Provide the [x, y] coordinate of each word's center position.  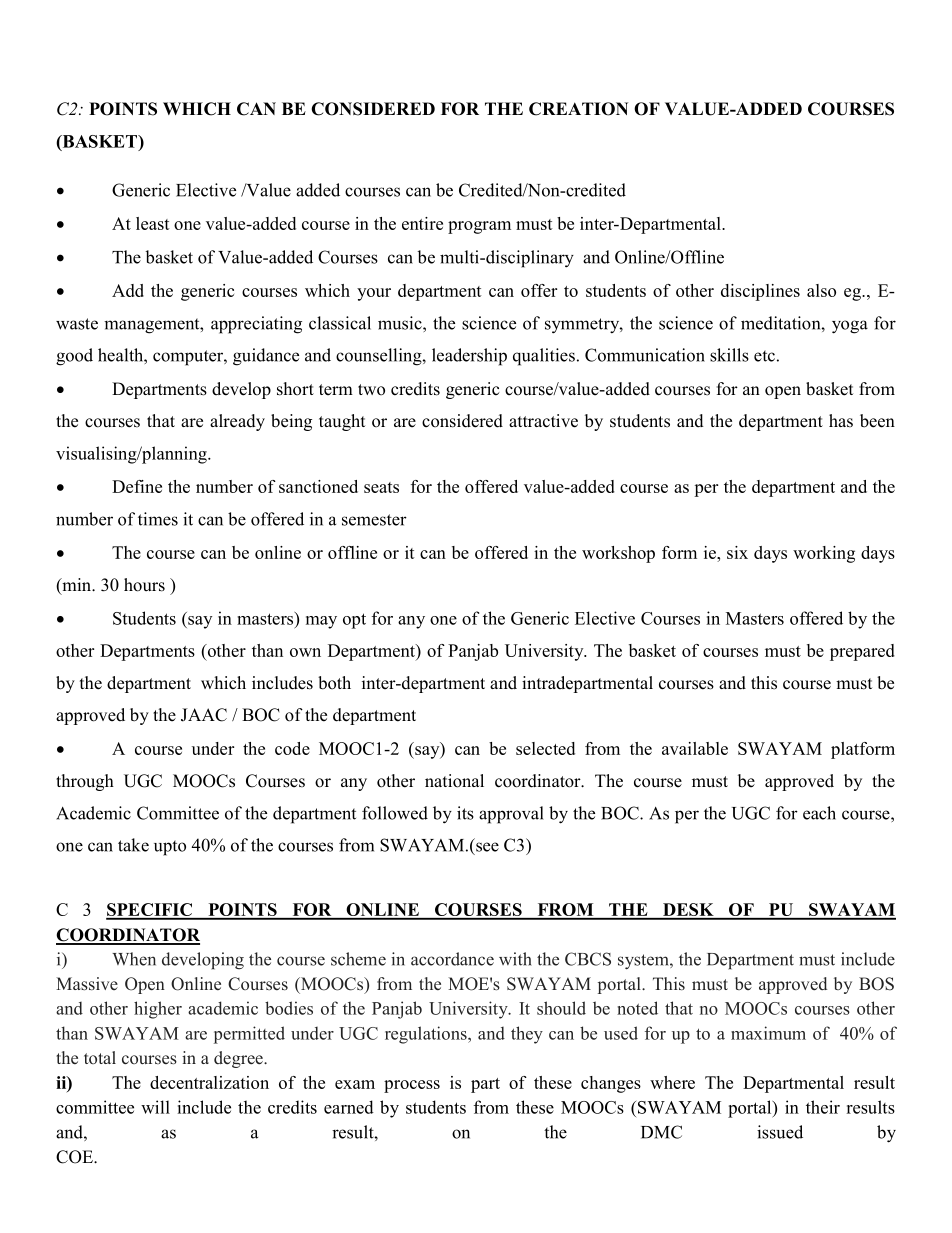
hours [144, 585]
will [155, 1107]
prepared [862, 652]
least [153, 223]
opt [354, 621]
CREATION [578, 109]
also [821, 290]
